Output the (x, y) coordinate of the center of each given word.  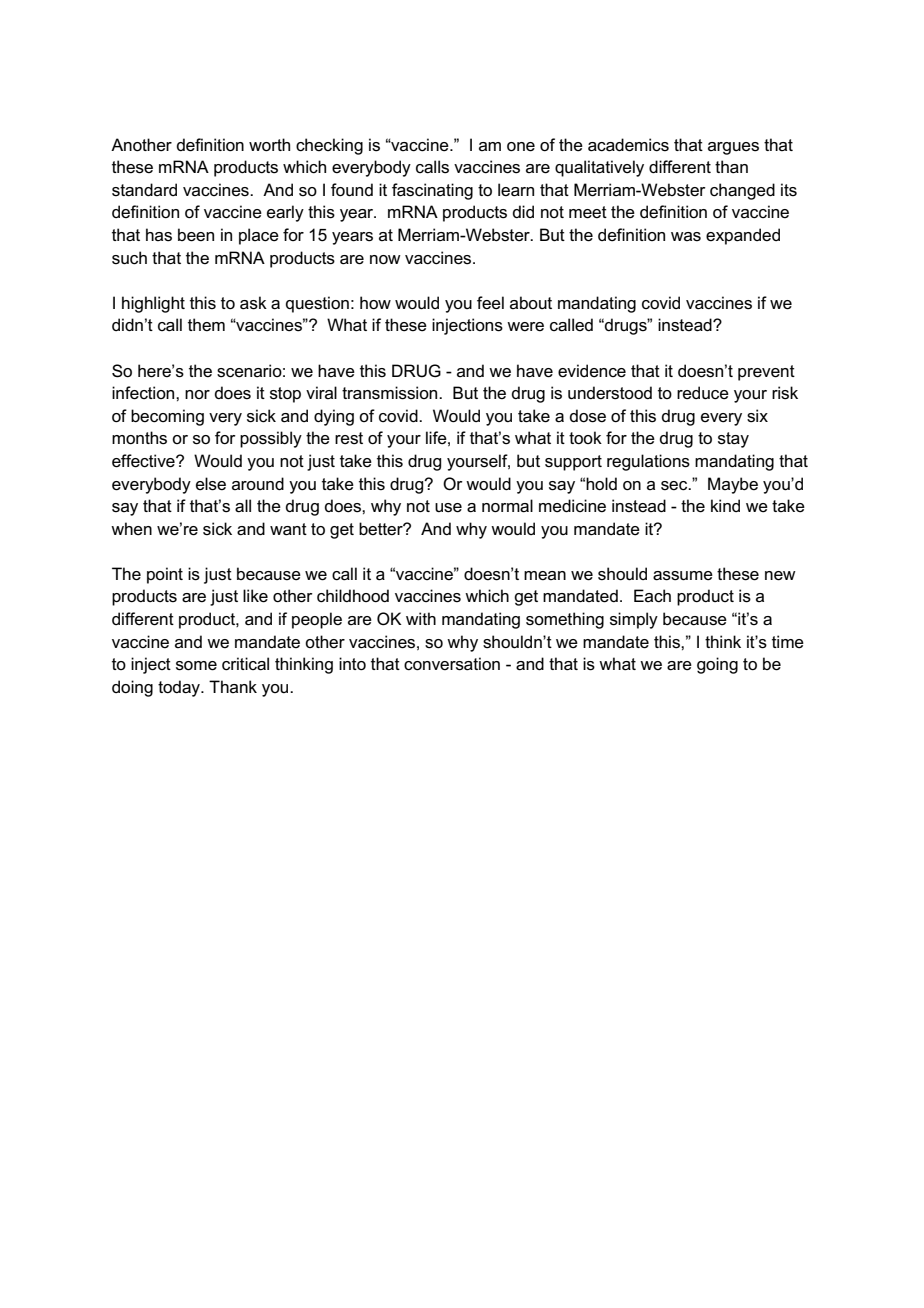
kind (725, 505)
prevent (766, 373)
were (525, 326)
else (211, 484)
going (717, 665)
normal (507, 506)
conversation (452, 664)
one (521, 147)
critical (245, 664)
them (206, 324)
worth (269, 144)
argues (733, 148)
